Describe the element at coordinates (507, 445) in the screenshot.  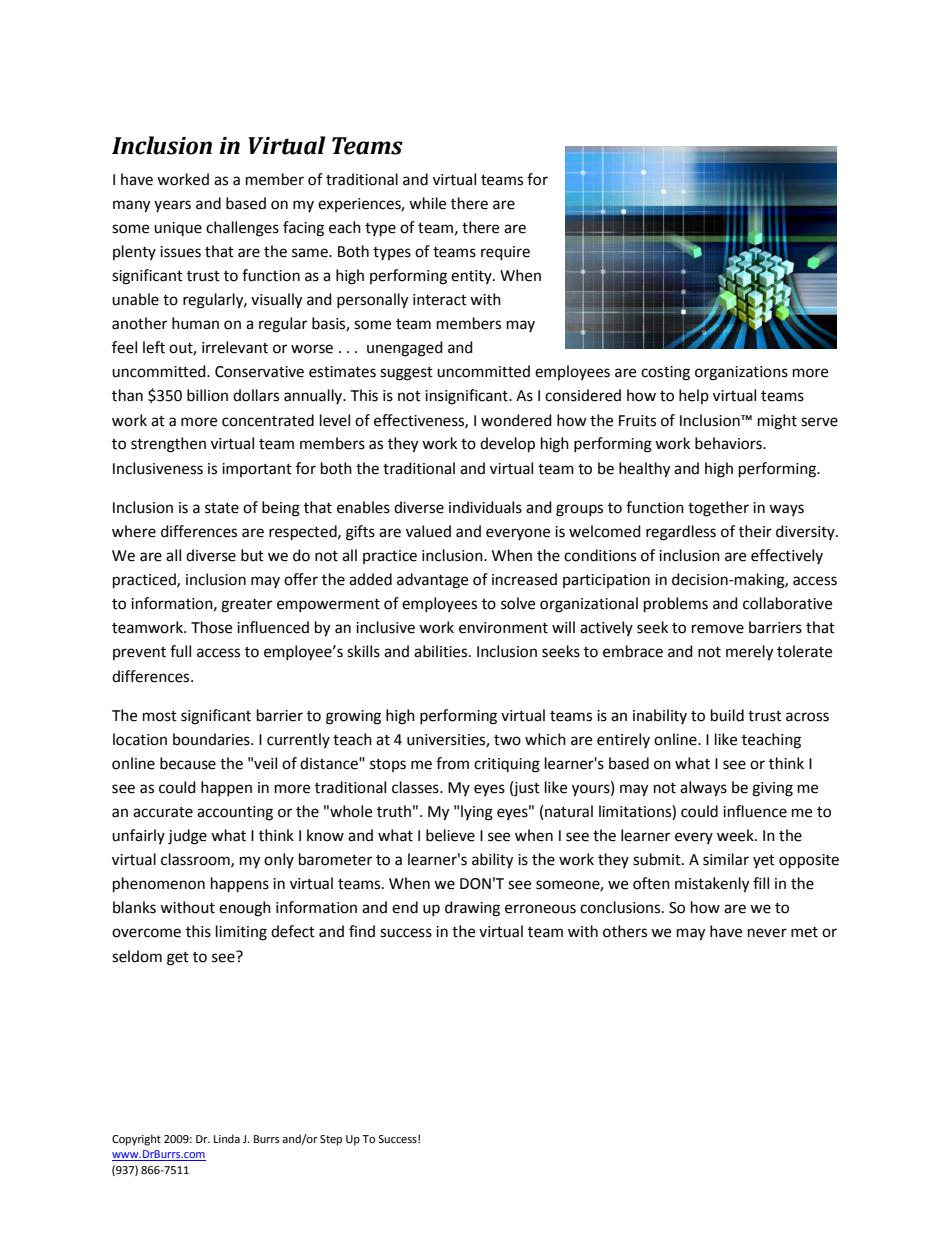
I see `develop` at that location.
